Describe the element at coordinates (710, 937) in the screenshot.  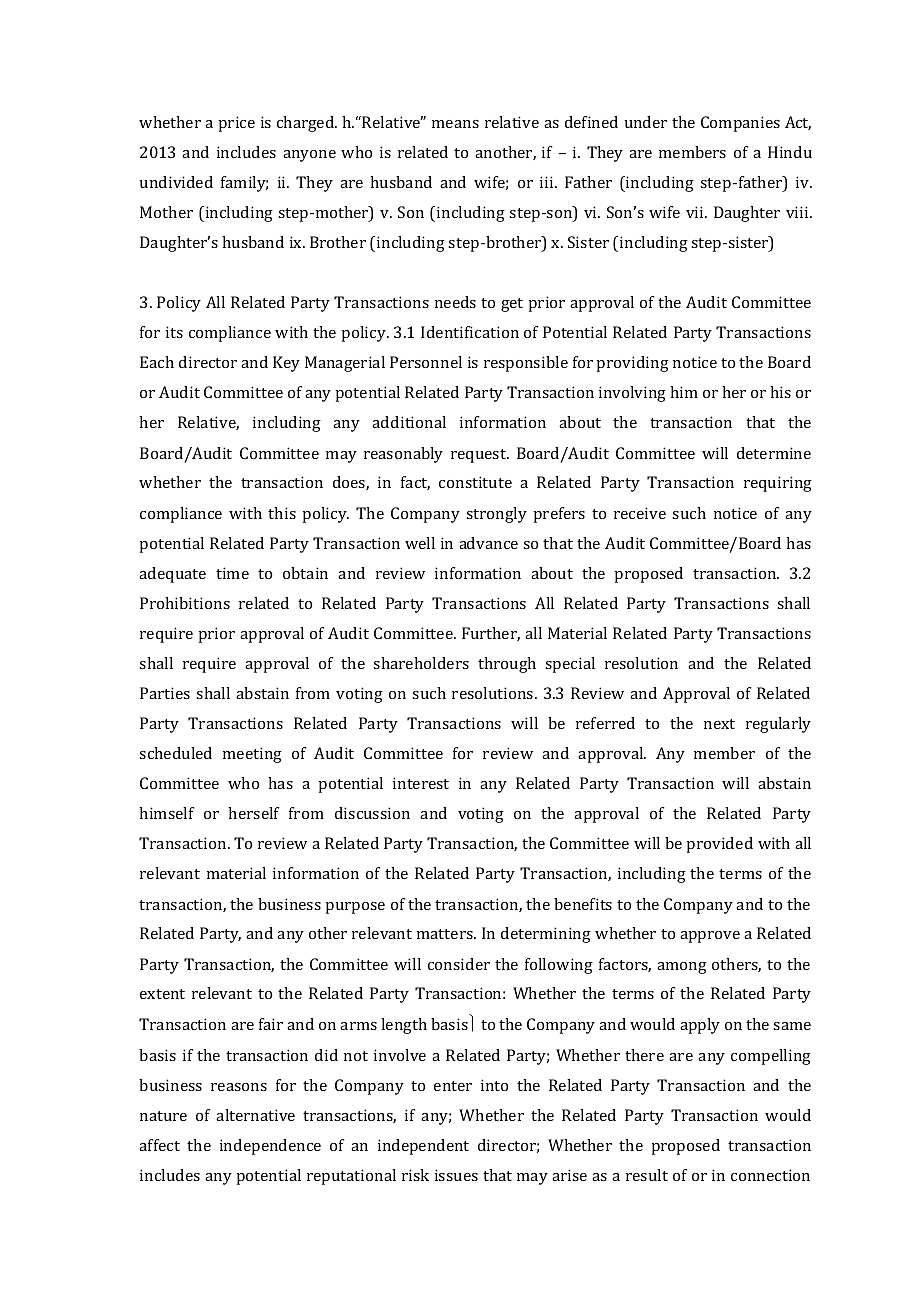
I see `approve` at that location.
